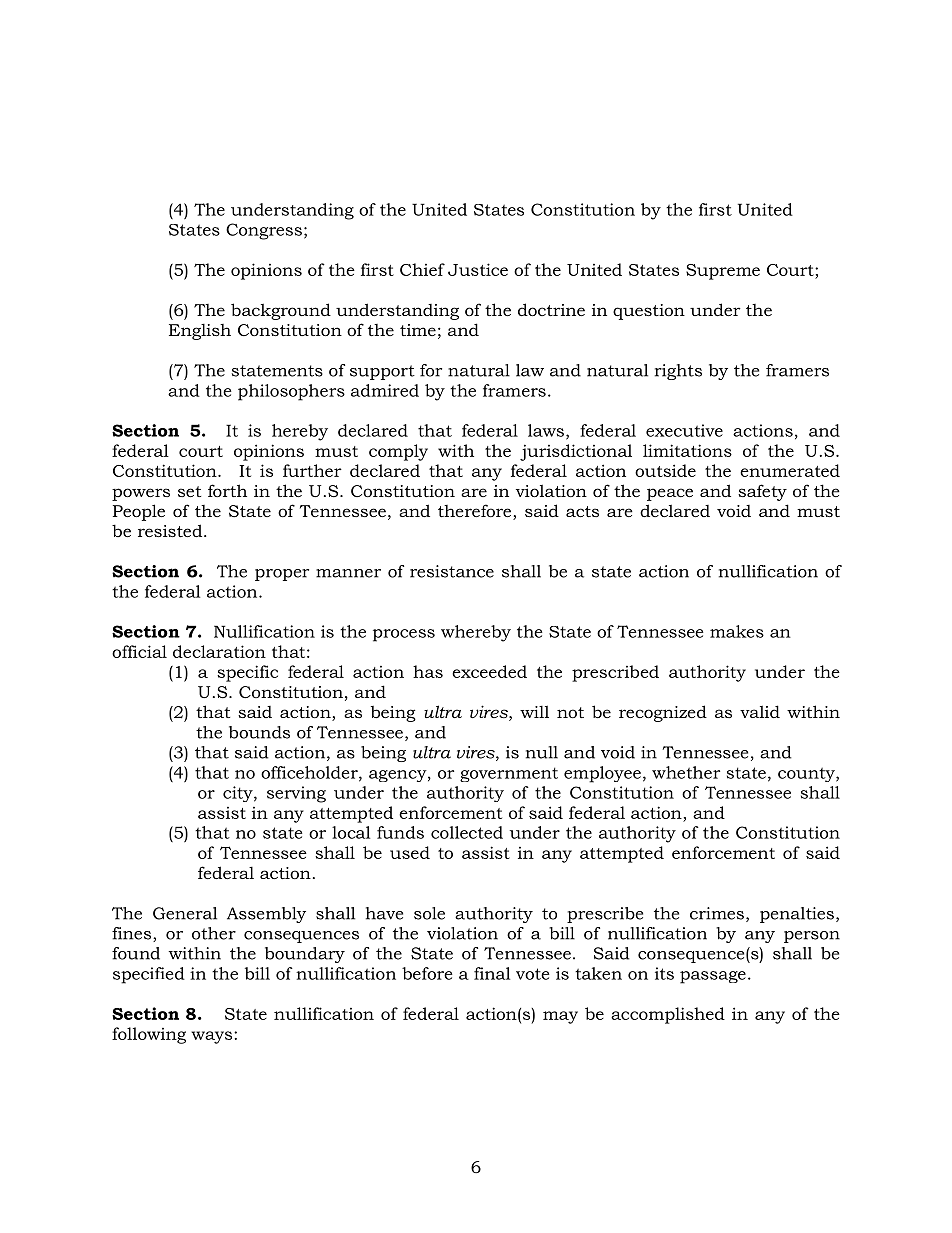 The height and width of the image is (1233, 952). What do you see at coordinates (478, 269) in the image?
I see `Justice` at bounding box center [478, 269].
